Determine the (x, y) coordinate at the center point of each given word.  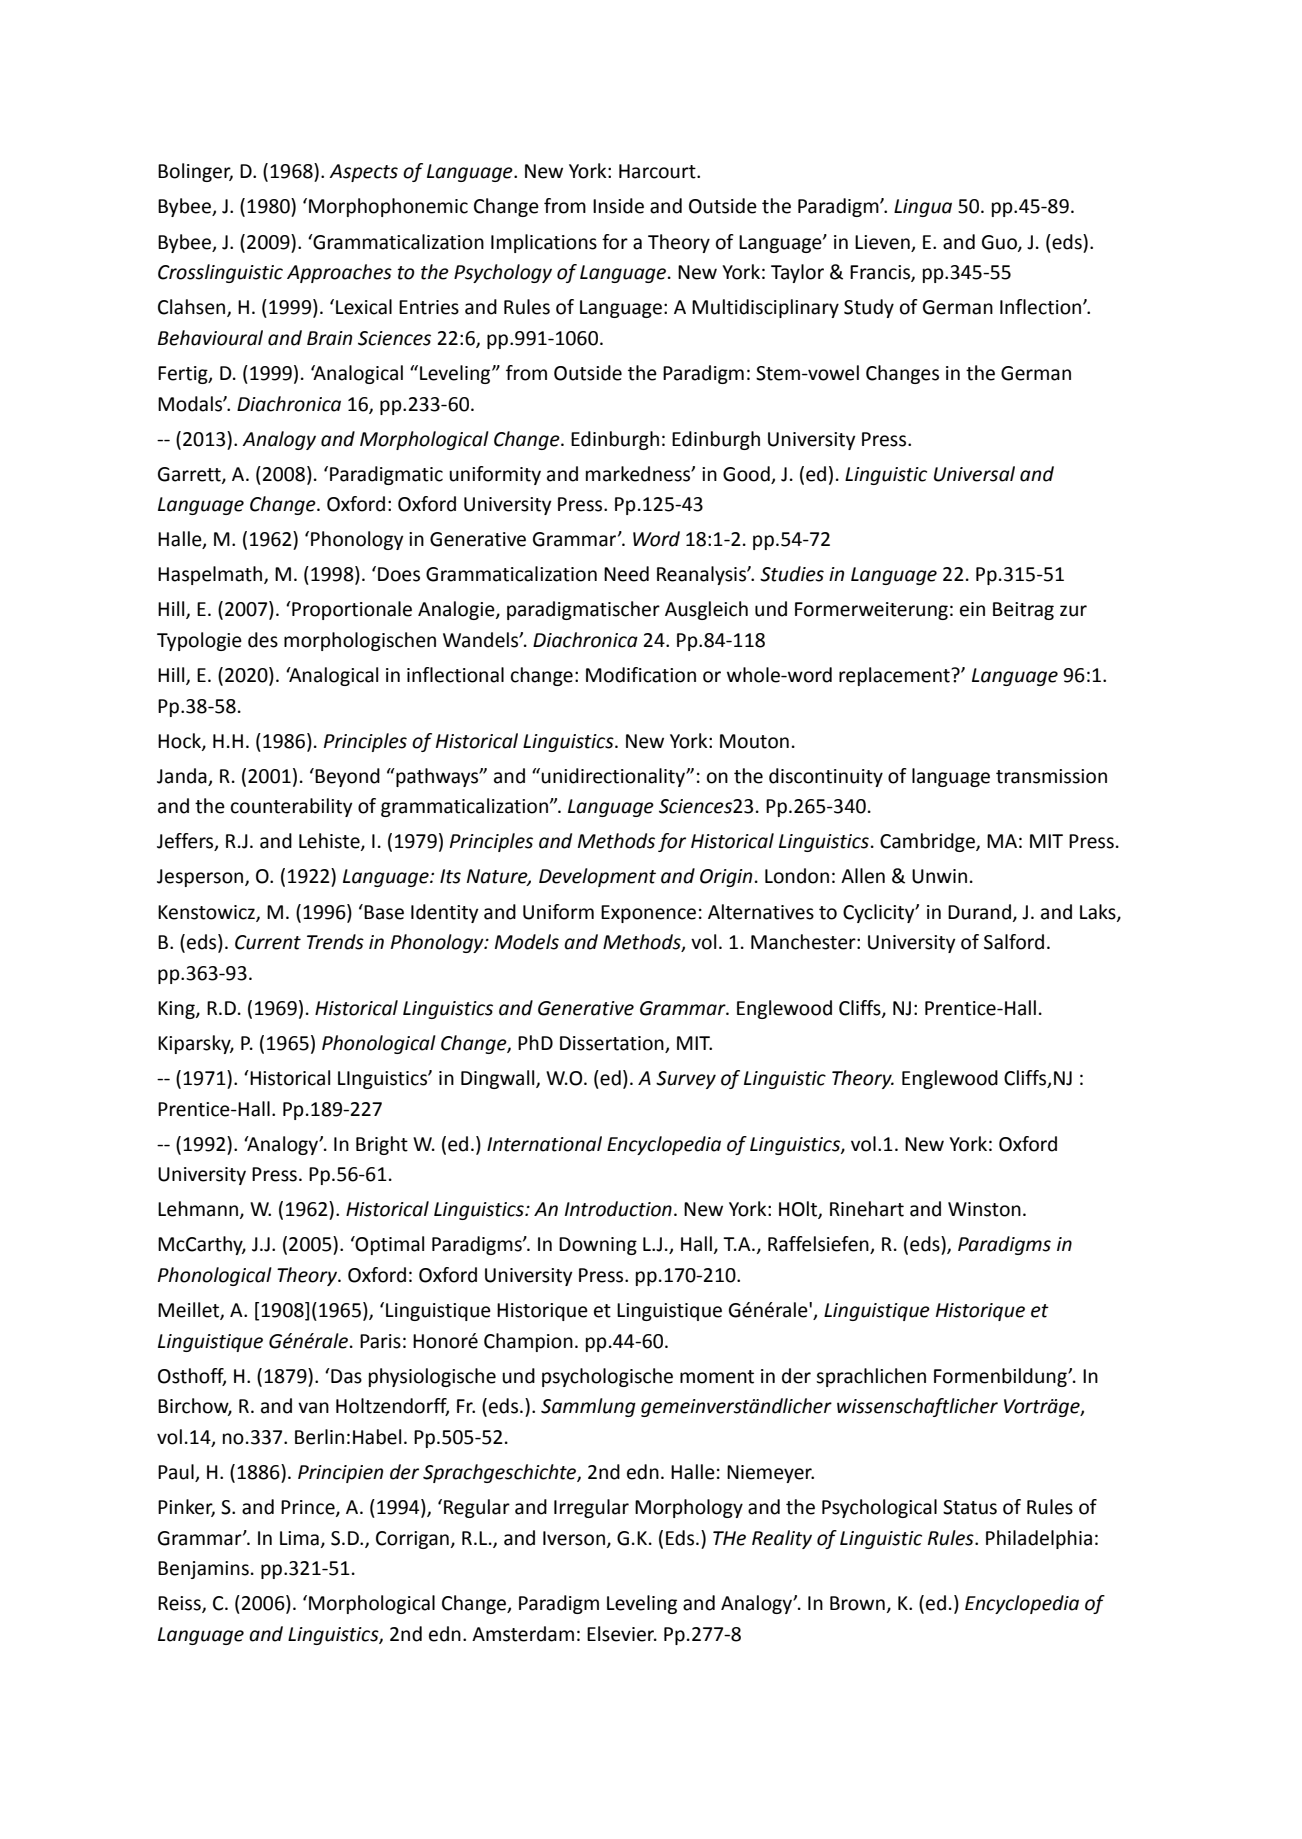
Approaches (339, 273)
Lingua (923, 208)
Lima (299, 1538)
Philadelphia (1039, 1539)
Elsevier (622, 1634)
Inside (618, 206)
